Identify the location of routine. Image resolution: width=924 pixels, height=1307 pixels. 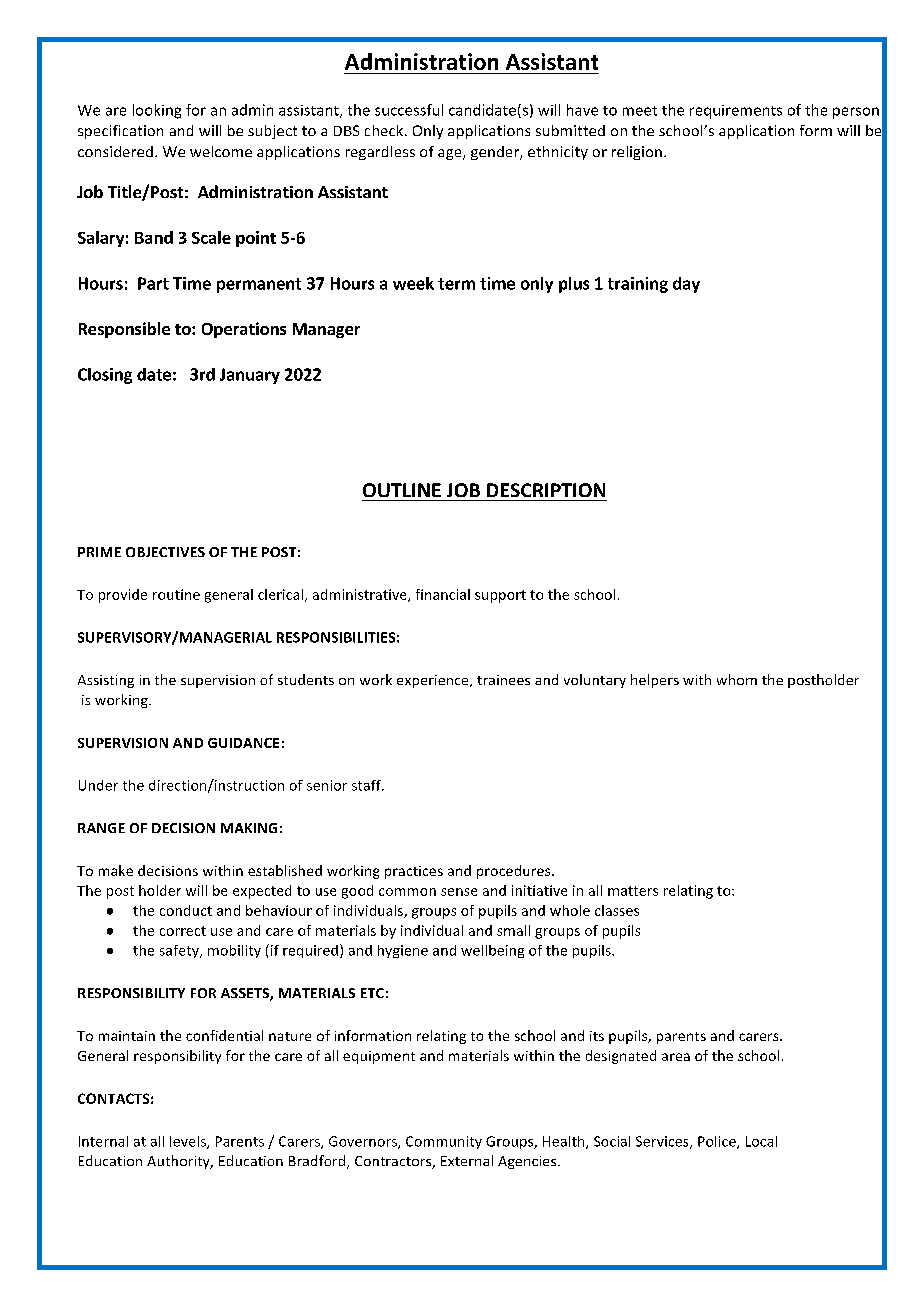
(176, 594).
